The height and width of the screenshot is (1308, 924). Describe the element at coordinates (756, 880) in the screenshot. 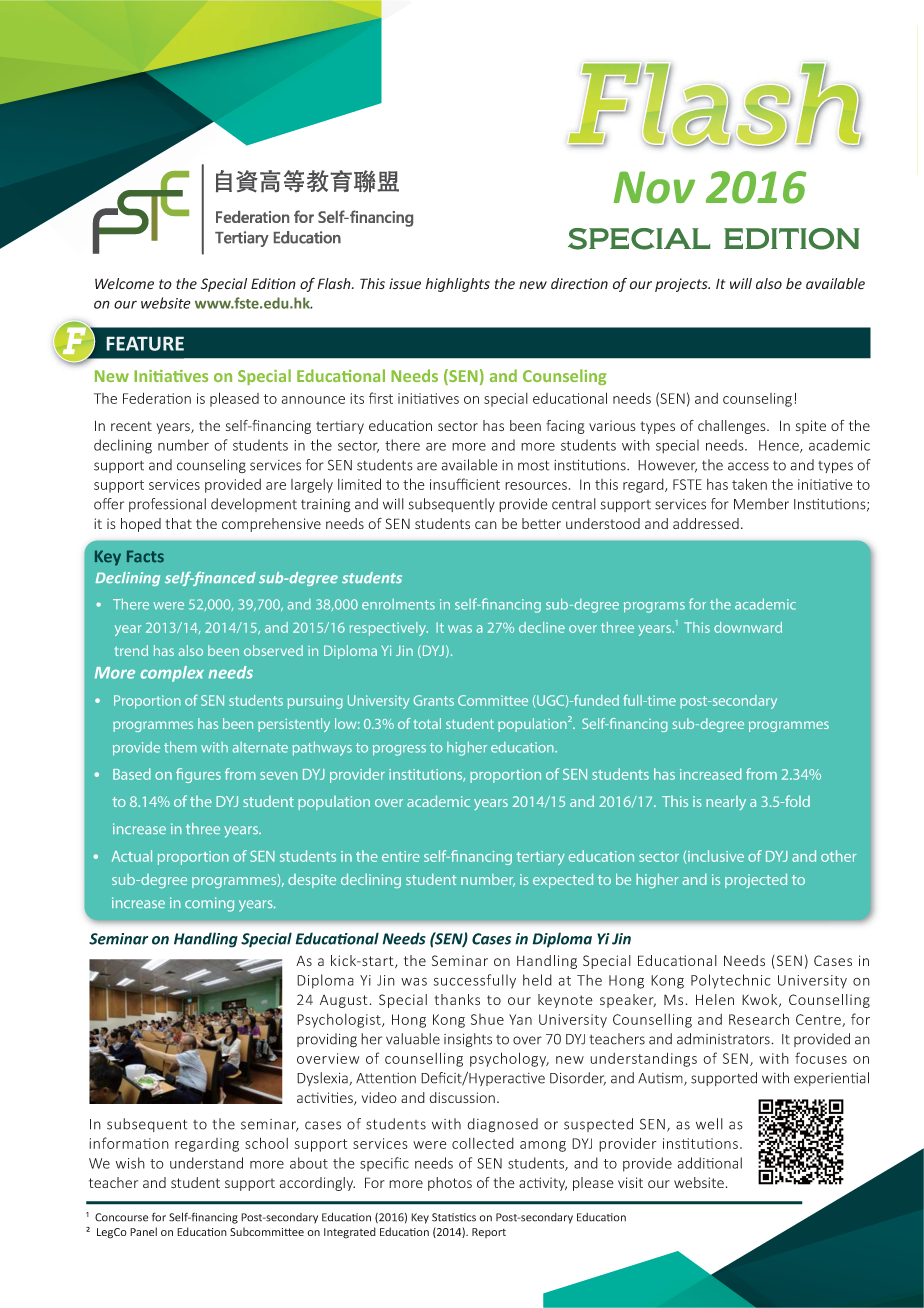

I see `projected` at that location.
